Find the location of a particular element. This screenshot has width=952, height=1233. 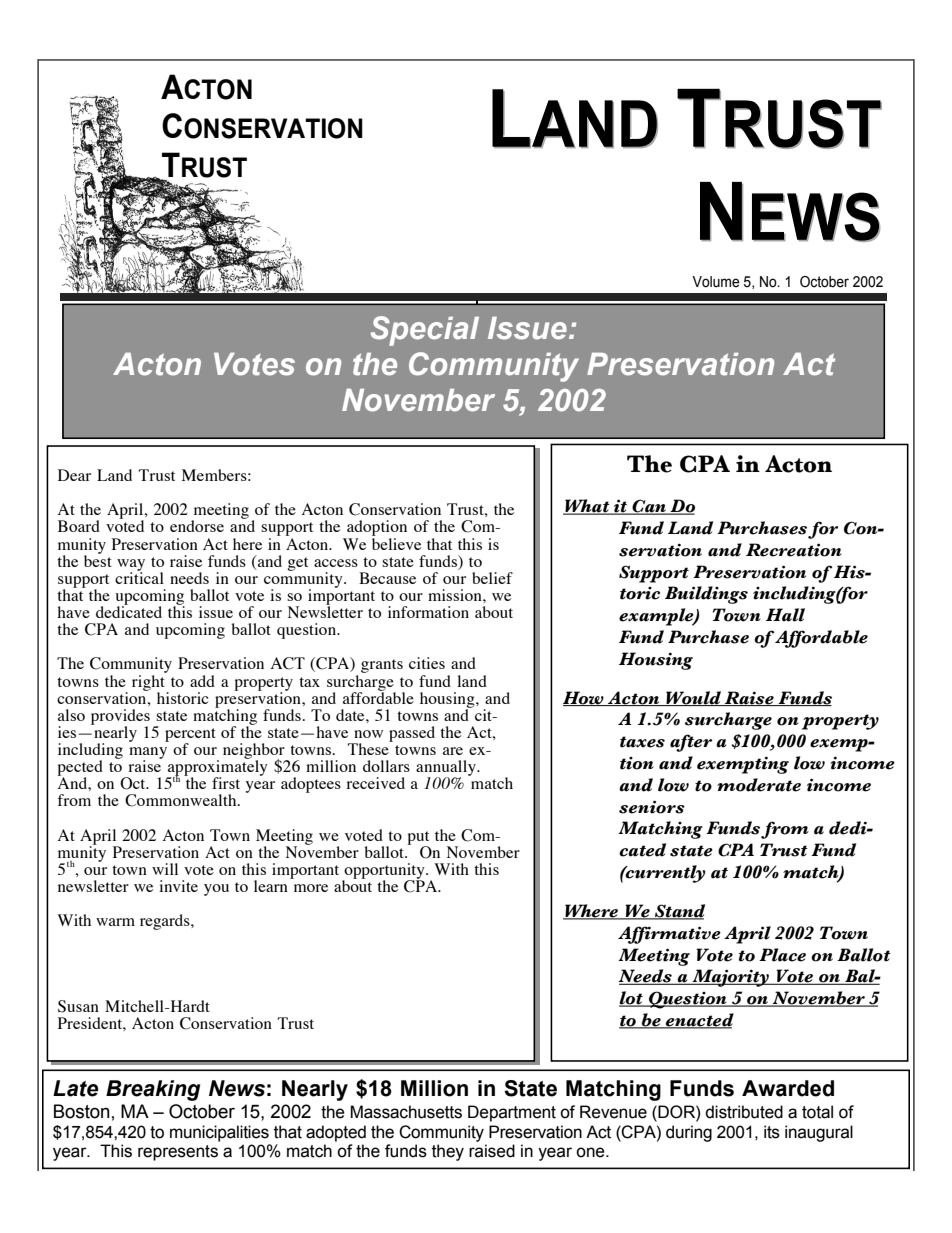

Special is located at coordinates (425, 331).
